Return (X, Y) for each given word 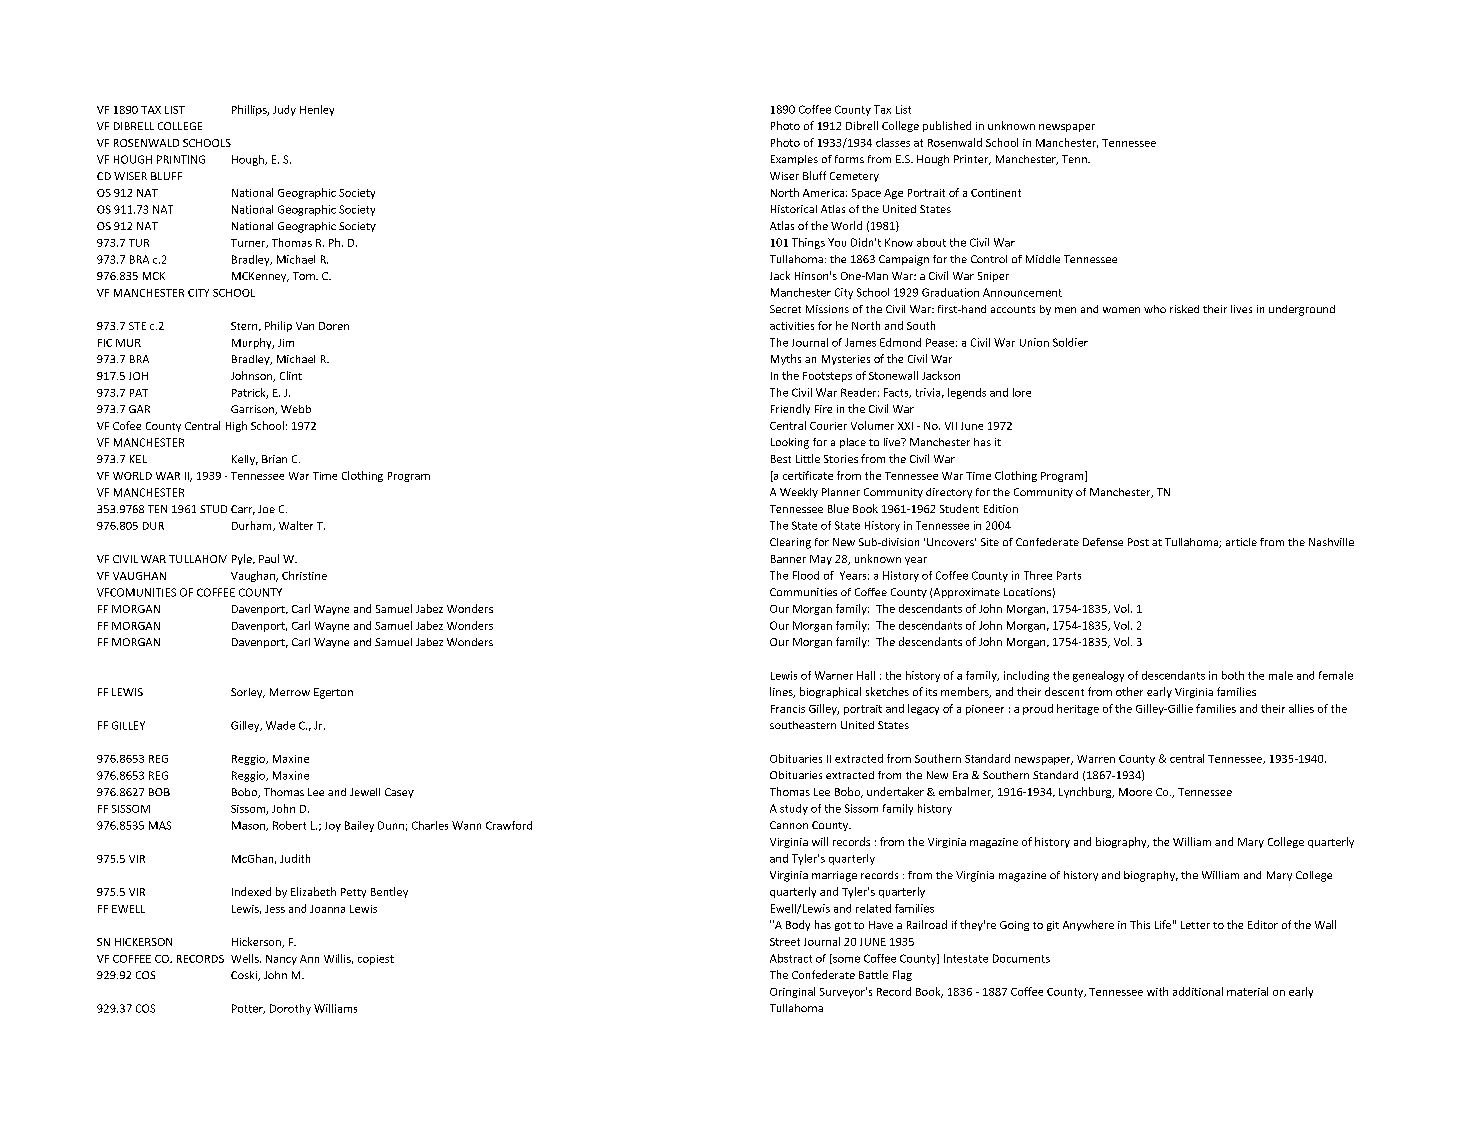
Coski (245, 976)
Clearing (790, 543)
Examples (794, 160)
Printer (972, 160)
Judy (284, 110)
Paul (269, 558)
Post (1138, 542)
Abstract (791, 958)
